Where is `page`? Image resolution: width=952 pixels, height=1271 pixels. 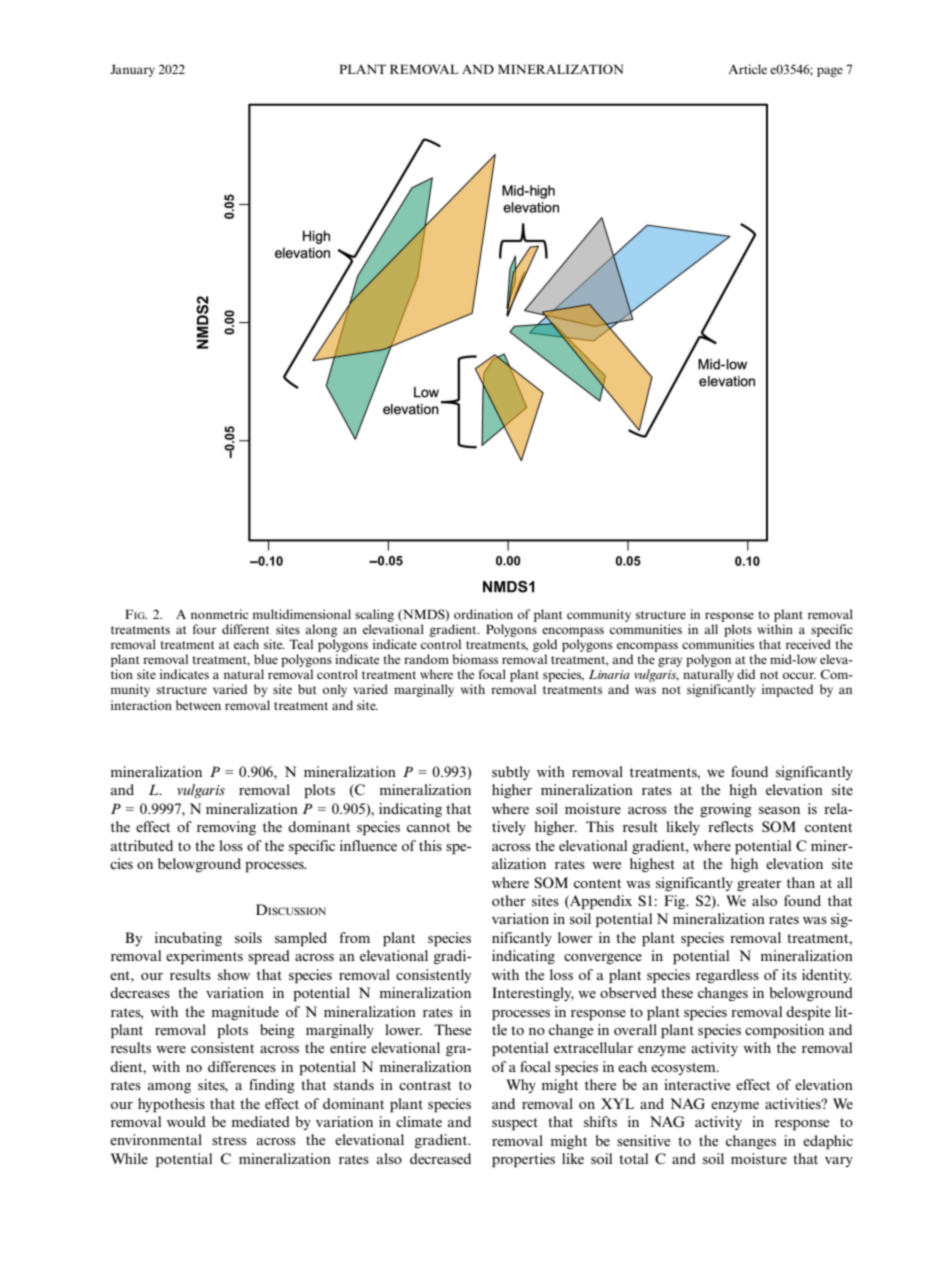
page is located at coordinates (830, 72).
